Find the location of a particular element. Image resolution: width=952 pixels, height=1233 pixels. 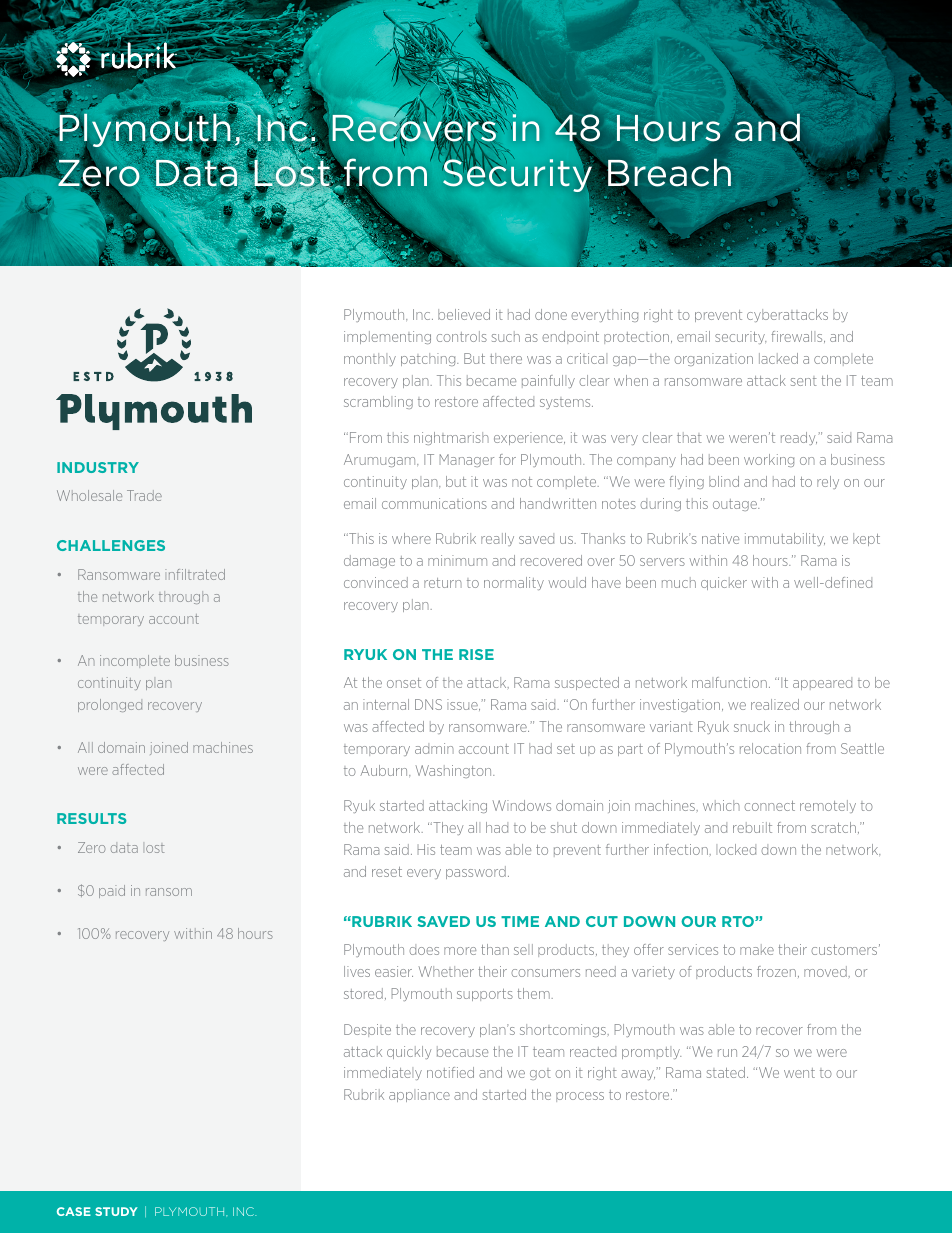

monthly is located at coordinates (370, 359).
